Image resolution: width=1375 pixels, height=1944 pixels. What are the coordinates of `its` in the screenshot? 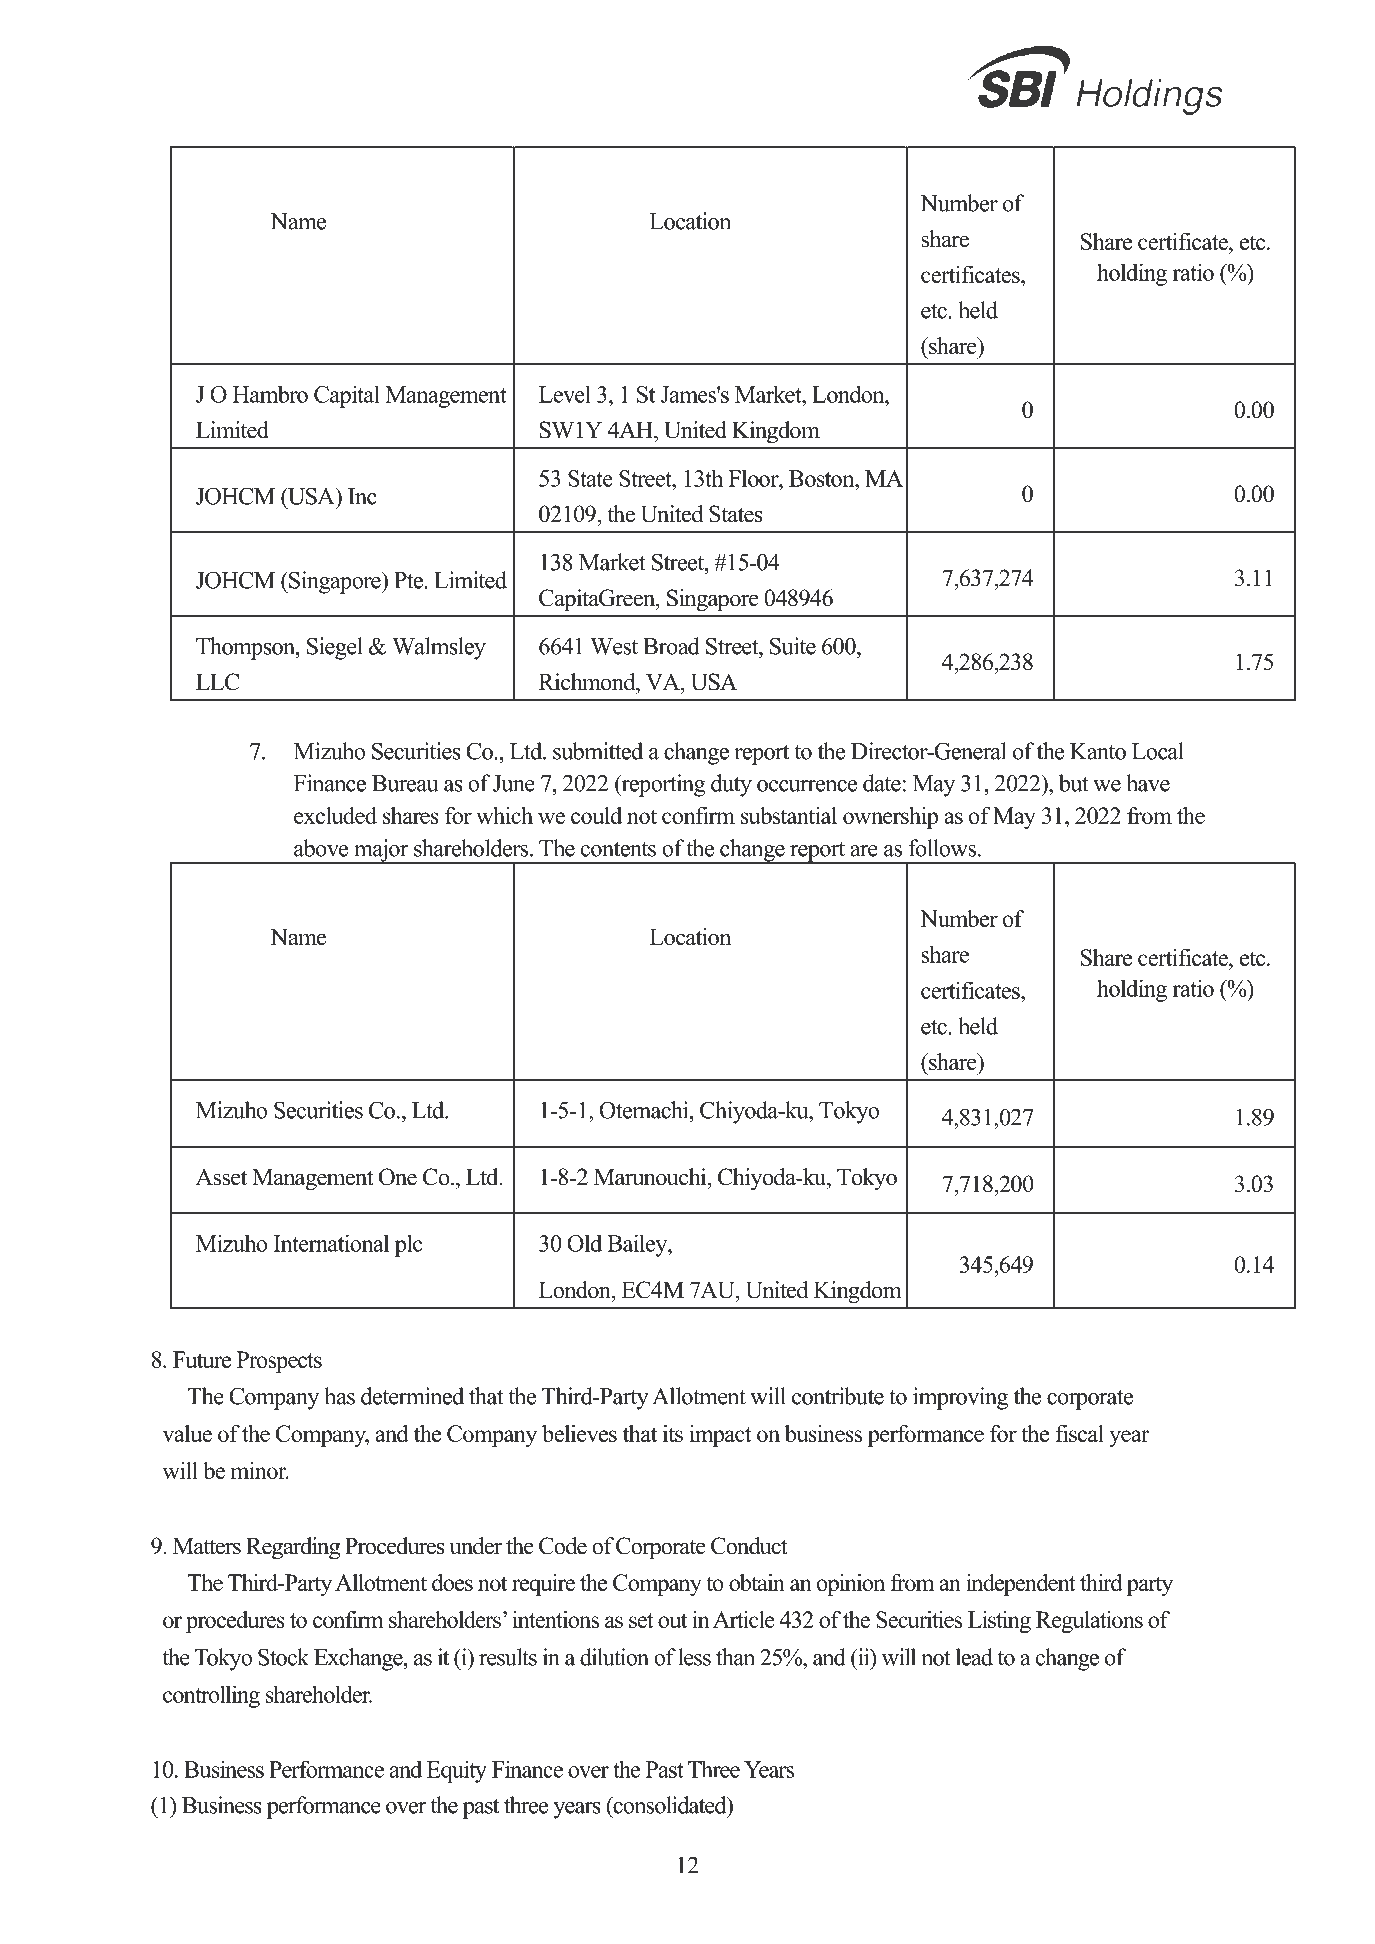 It's located at (673, 1433).
